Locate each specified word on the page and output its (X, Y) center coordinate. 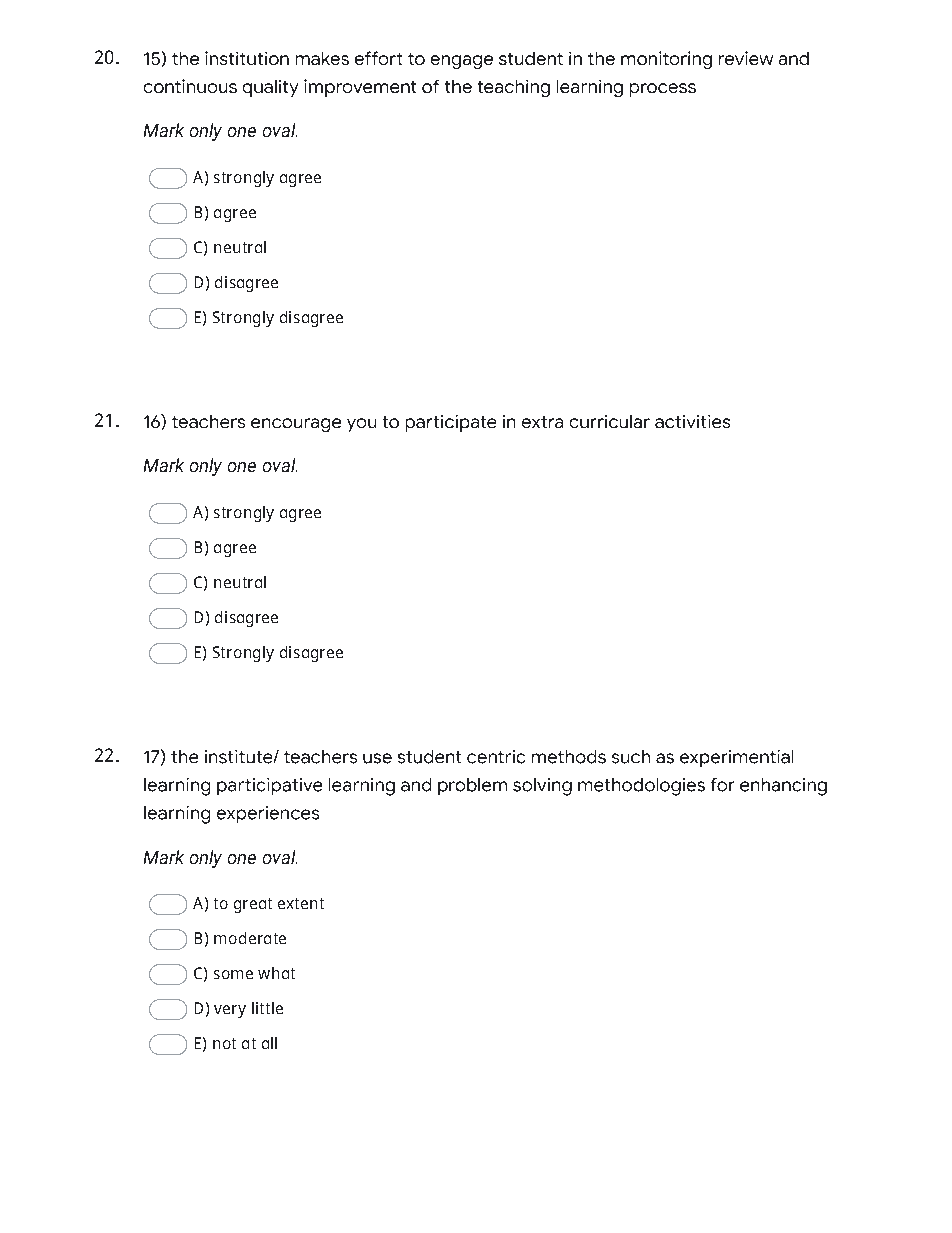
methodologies (641, 787)
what (276, 973)
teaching (514, 88)
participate (451, 423)
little (267, 1008)
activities (692, 421)
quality (270, 88)
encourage (296, 425)
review (746, 58)
